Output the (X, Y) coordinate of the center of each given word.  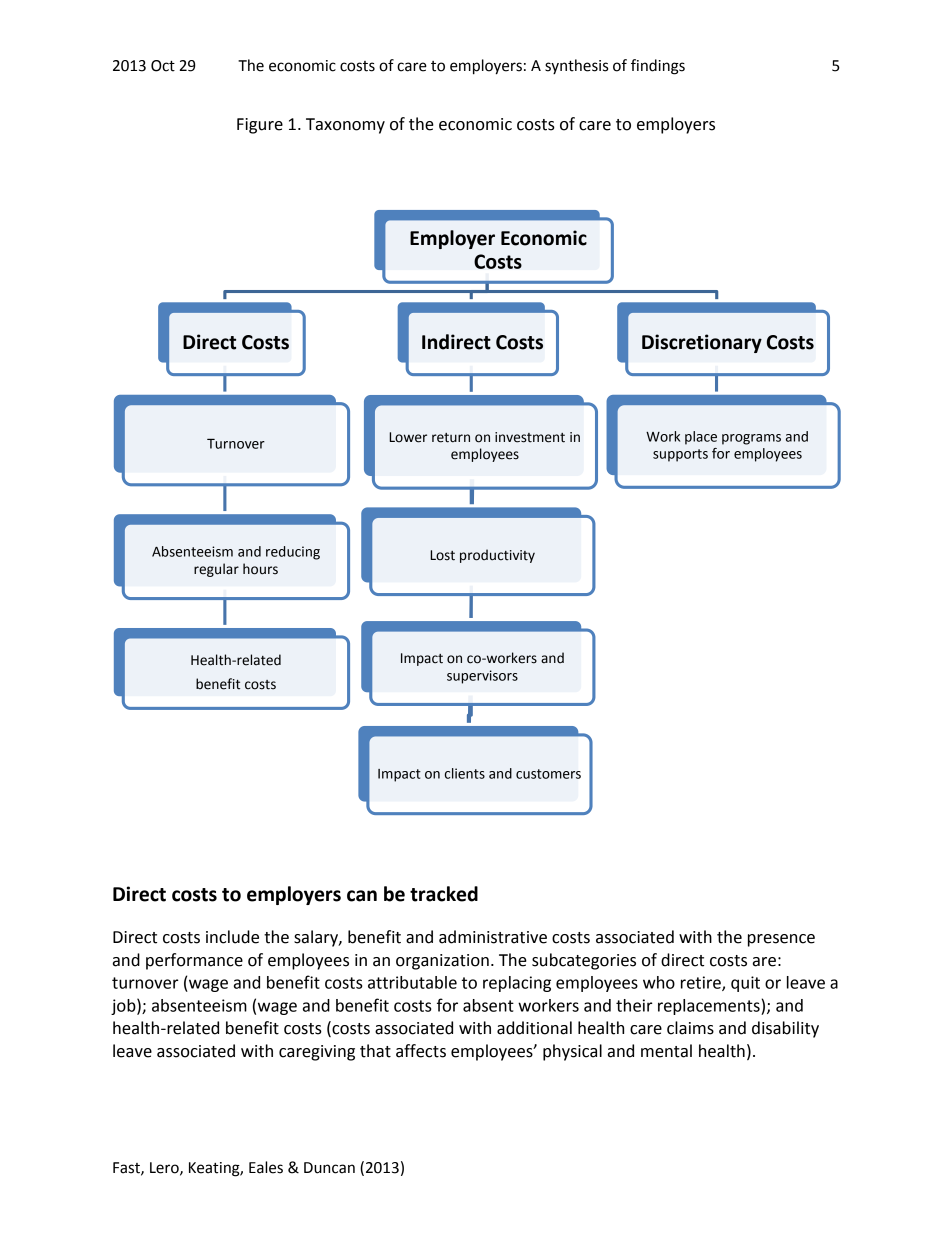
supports (680, 455)
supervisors (482, 677)
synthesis (576, 66)
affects (421, 1051)
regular (216, 570)
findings (658, 67)
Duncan (329, 1168)
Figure (260, 126)
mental (666, 1051)
